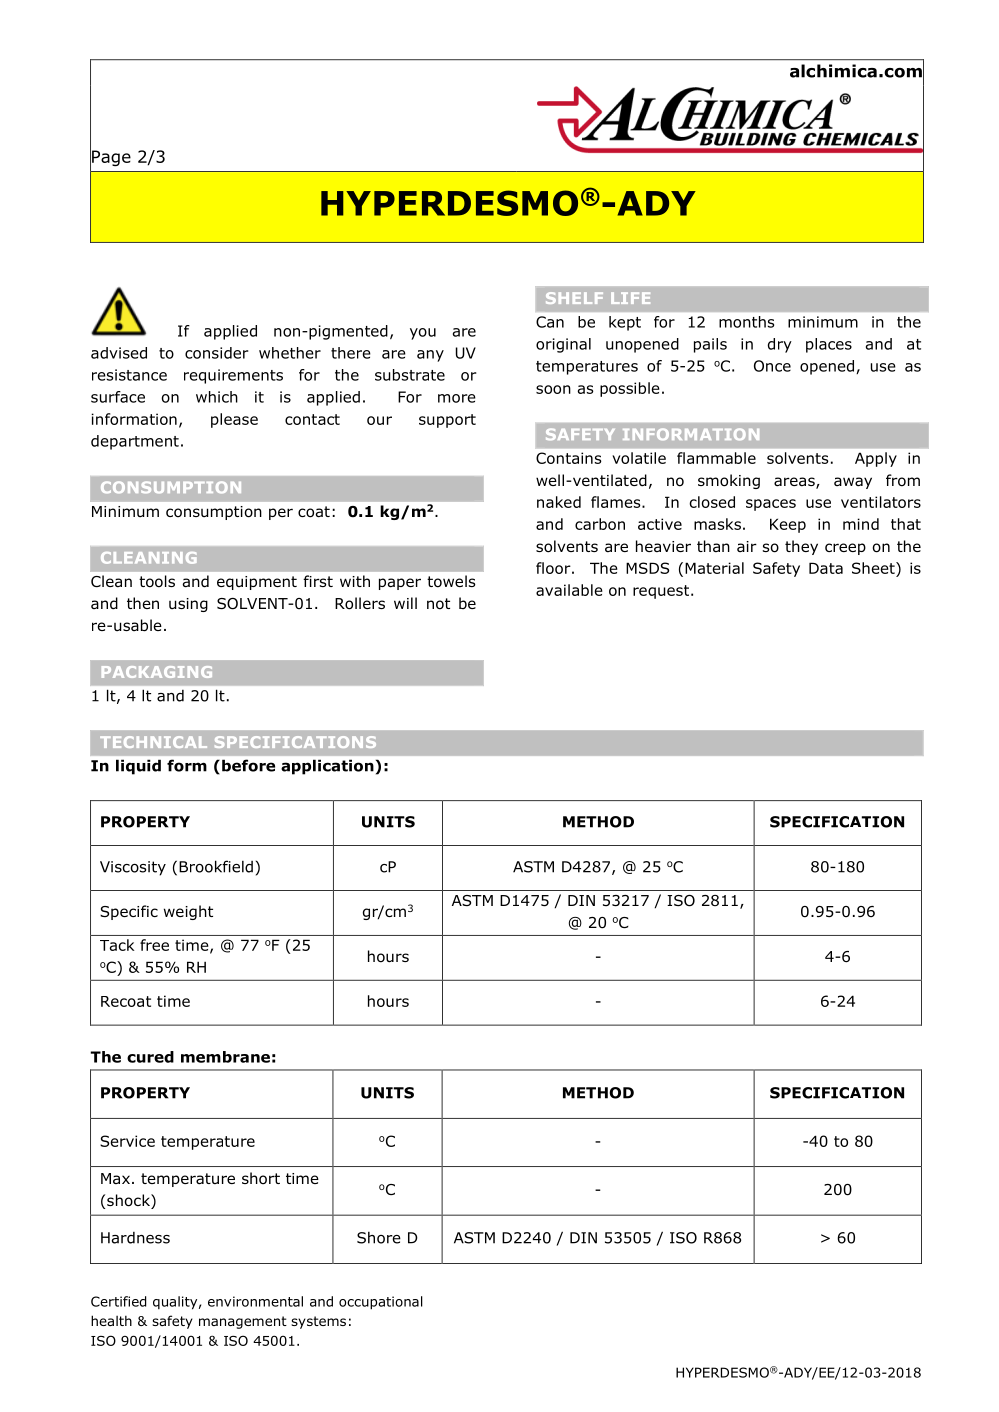 This screenshot has height=1412, width=999. I want to click on Can, so click(550, 322).
